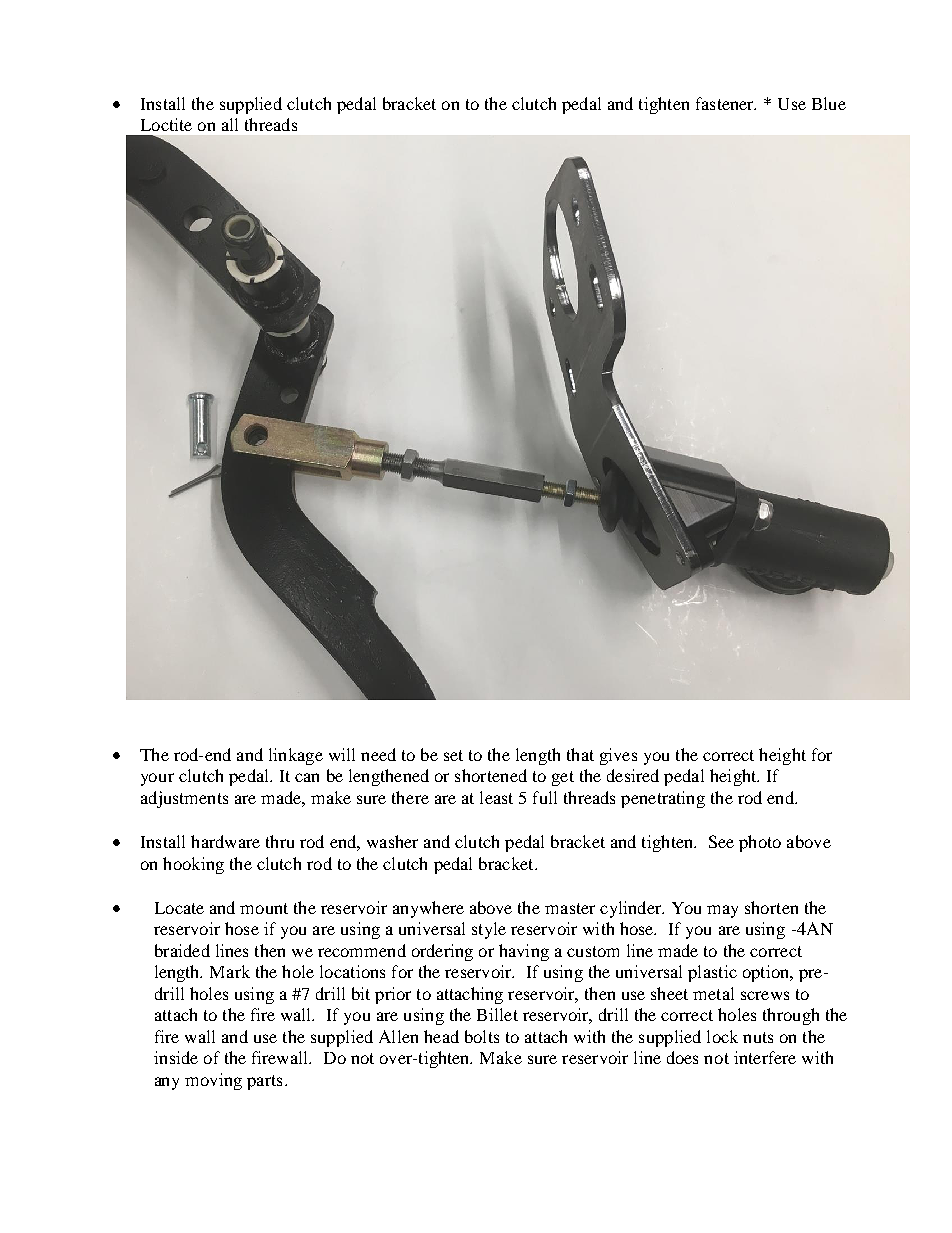 The height and width of the screenshot is (1233, 952). What do you see at coordinates (213, 1081) in the screenshot?
I see `moving` at bounding box center [213, 1081].
